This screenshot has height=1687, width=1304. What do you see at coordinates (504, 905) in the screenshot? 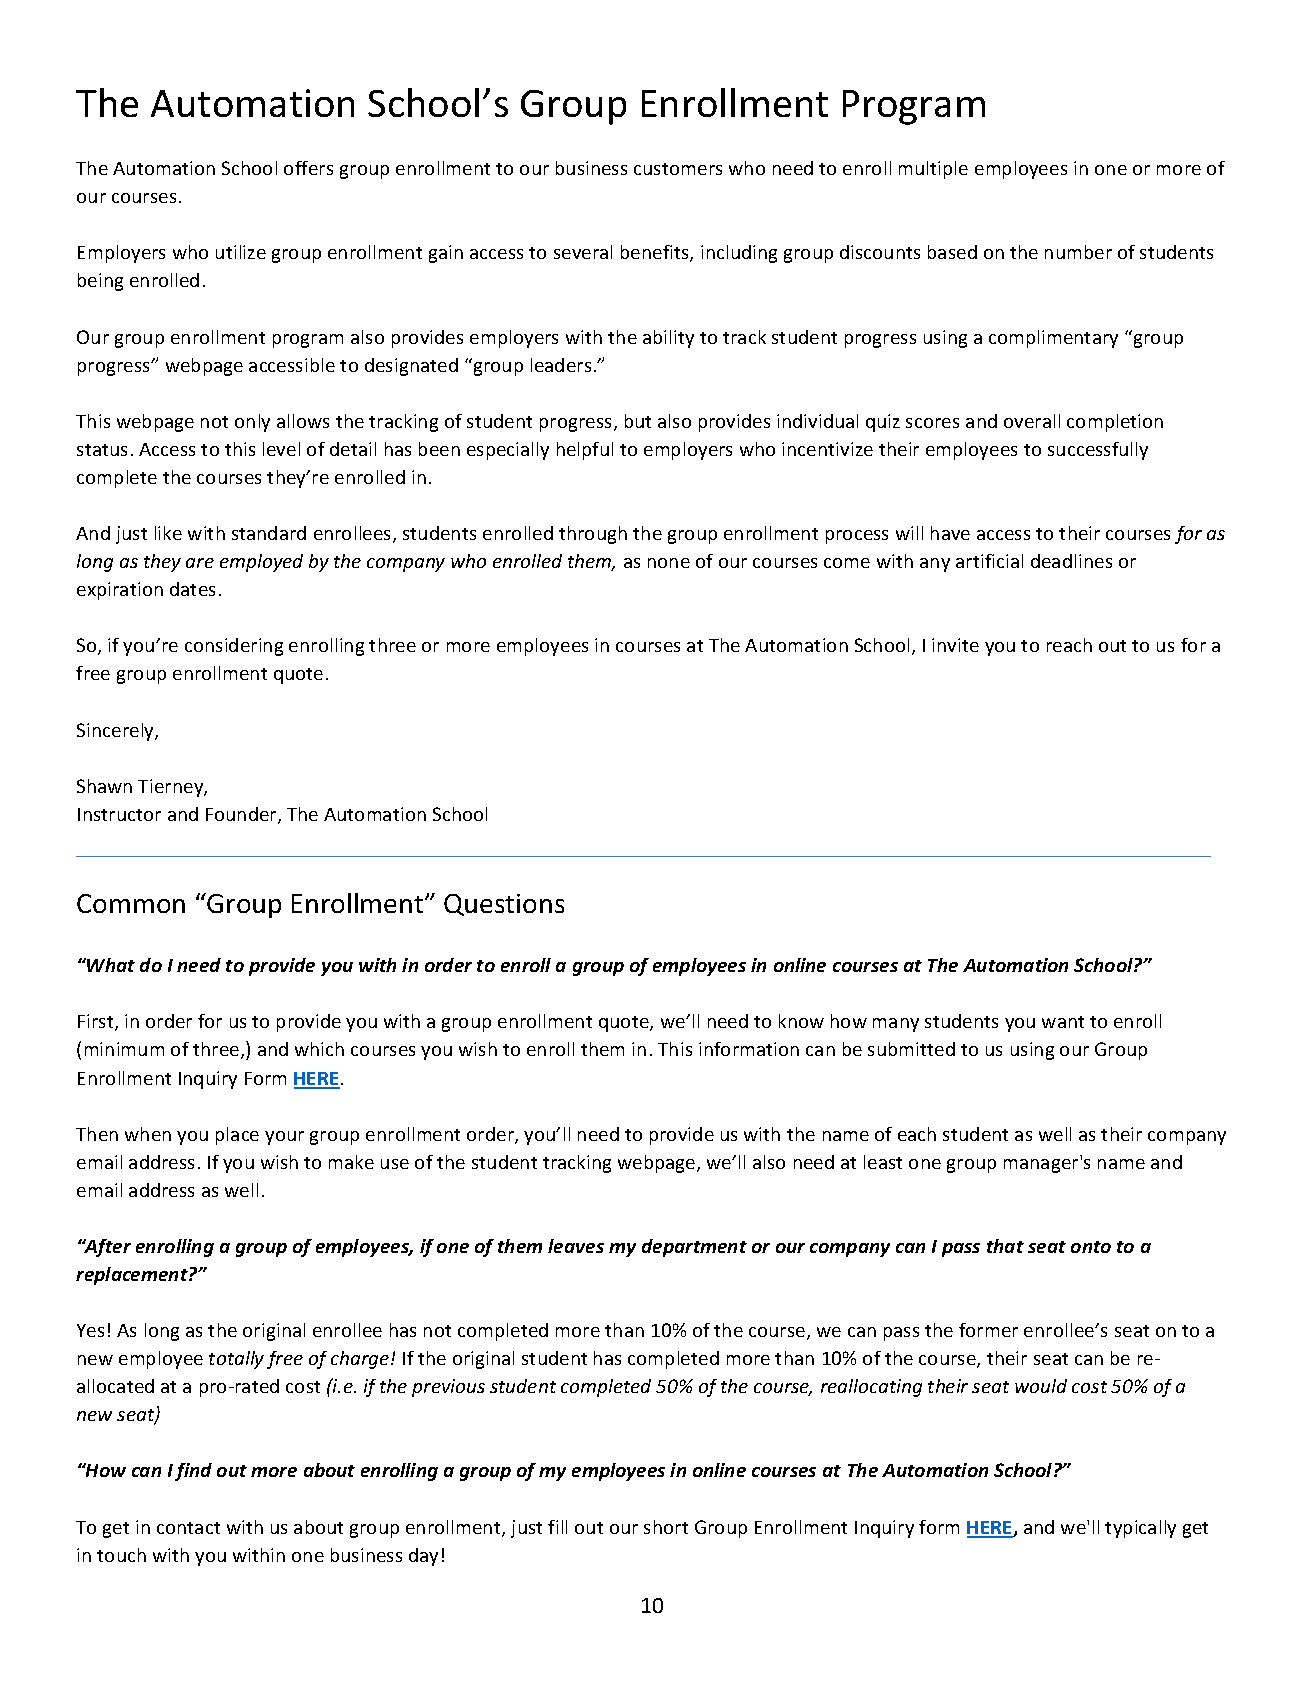
I see `Questions` at bounding box center [504, 905].
